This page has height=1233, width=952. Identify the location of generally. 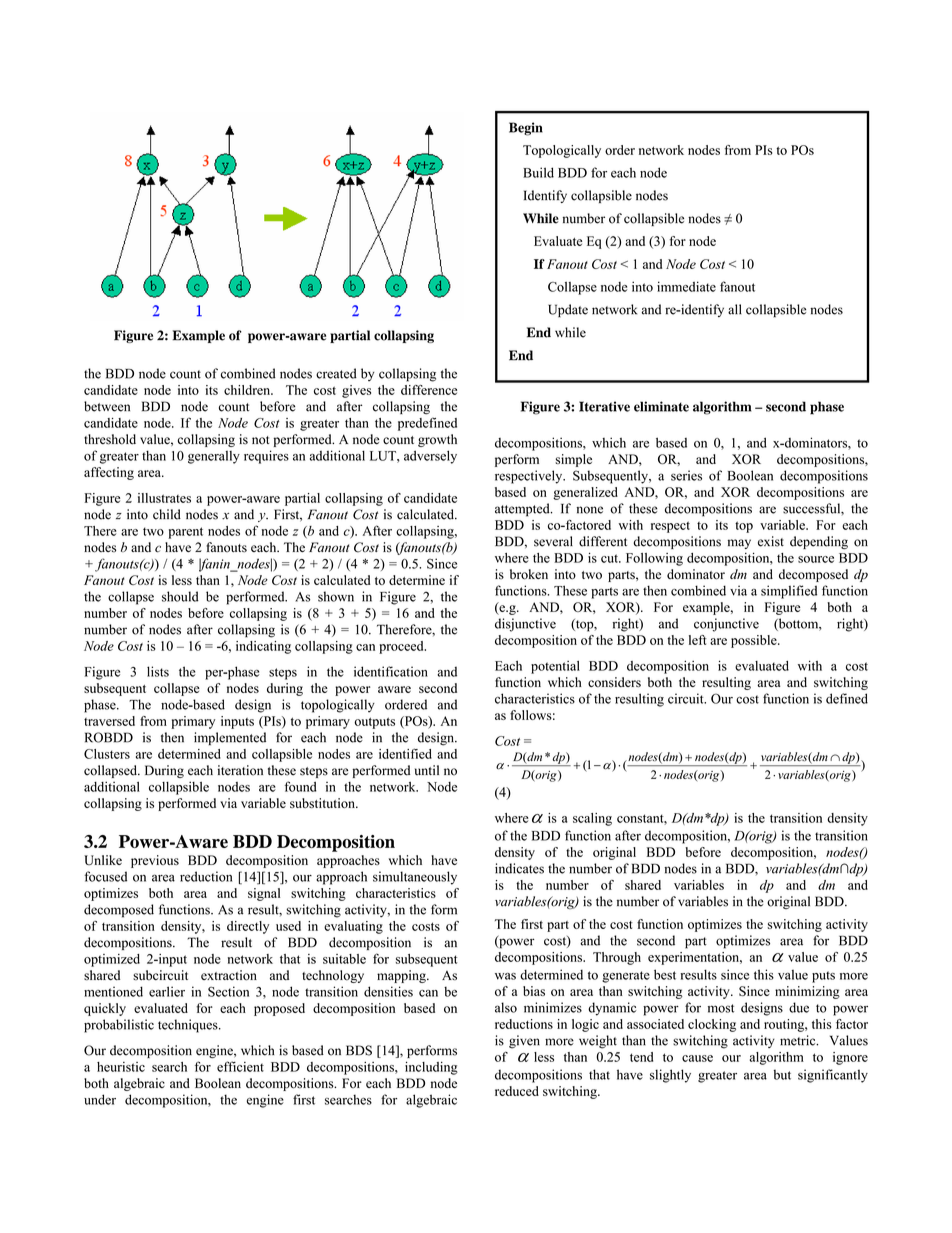
(214, 457).
